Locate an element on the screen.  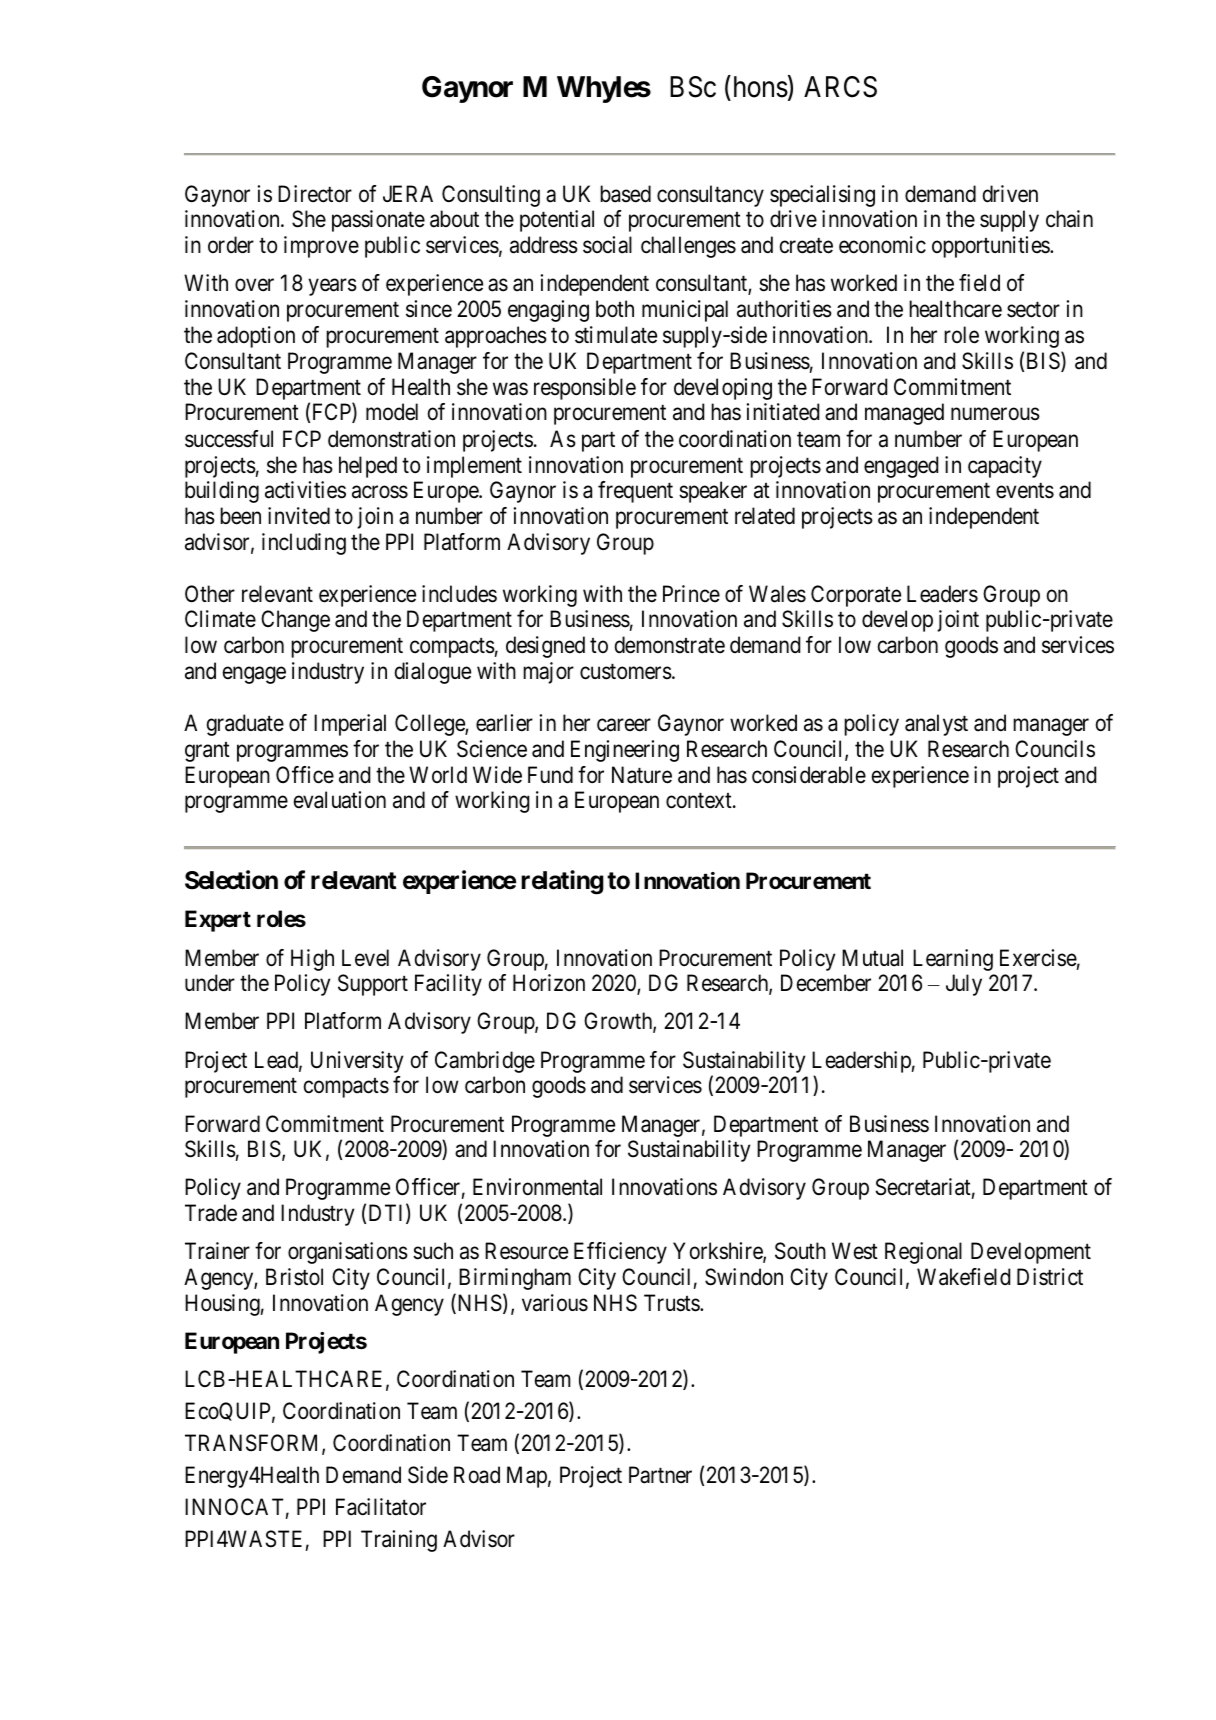
Director is located at coordinates (315, 194).
